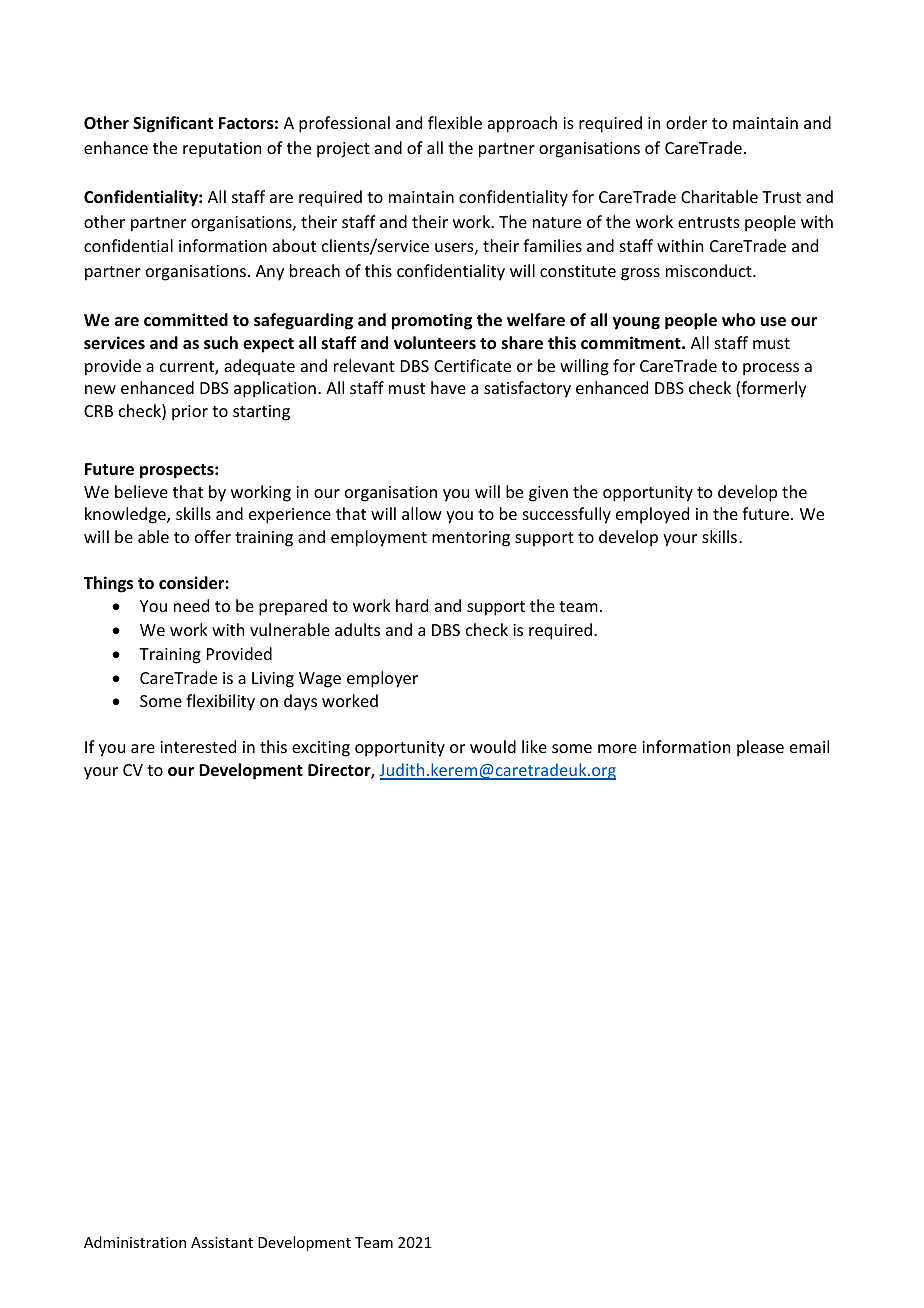 The image size is (924, 1308). Describe the element at coordinates (760, 748) in the screenshot. I see `please` at that location.
